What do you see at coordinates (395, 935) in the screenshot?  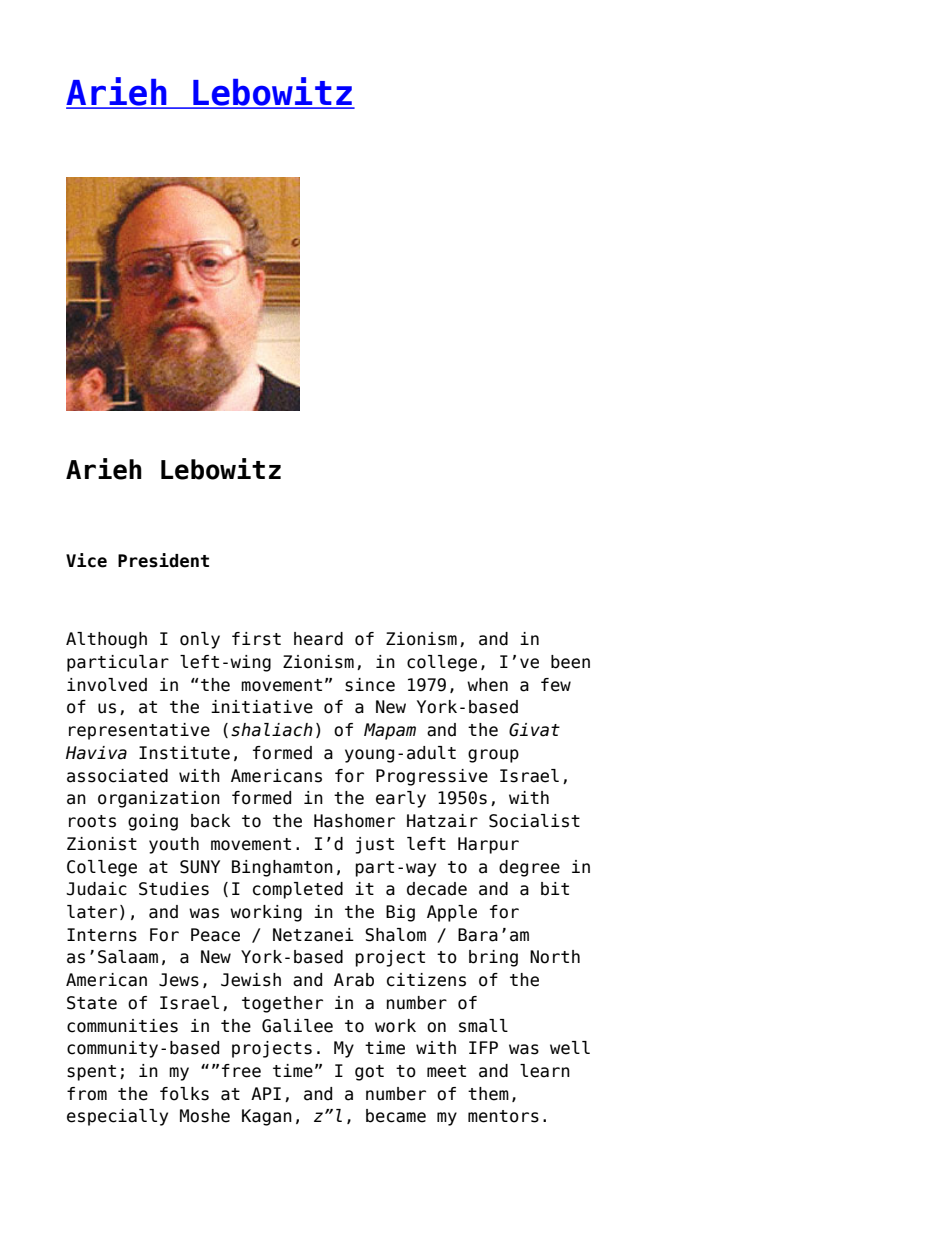 I see `Shalom` at bounding box center [395, 935].
